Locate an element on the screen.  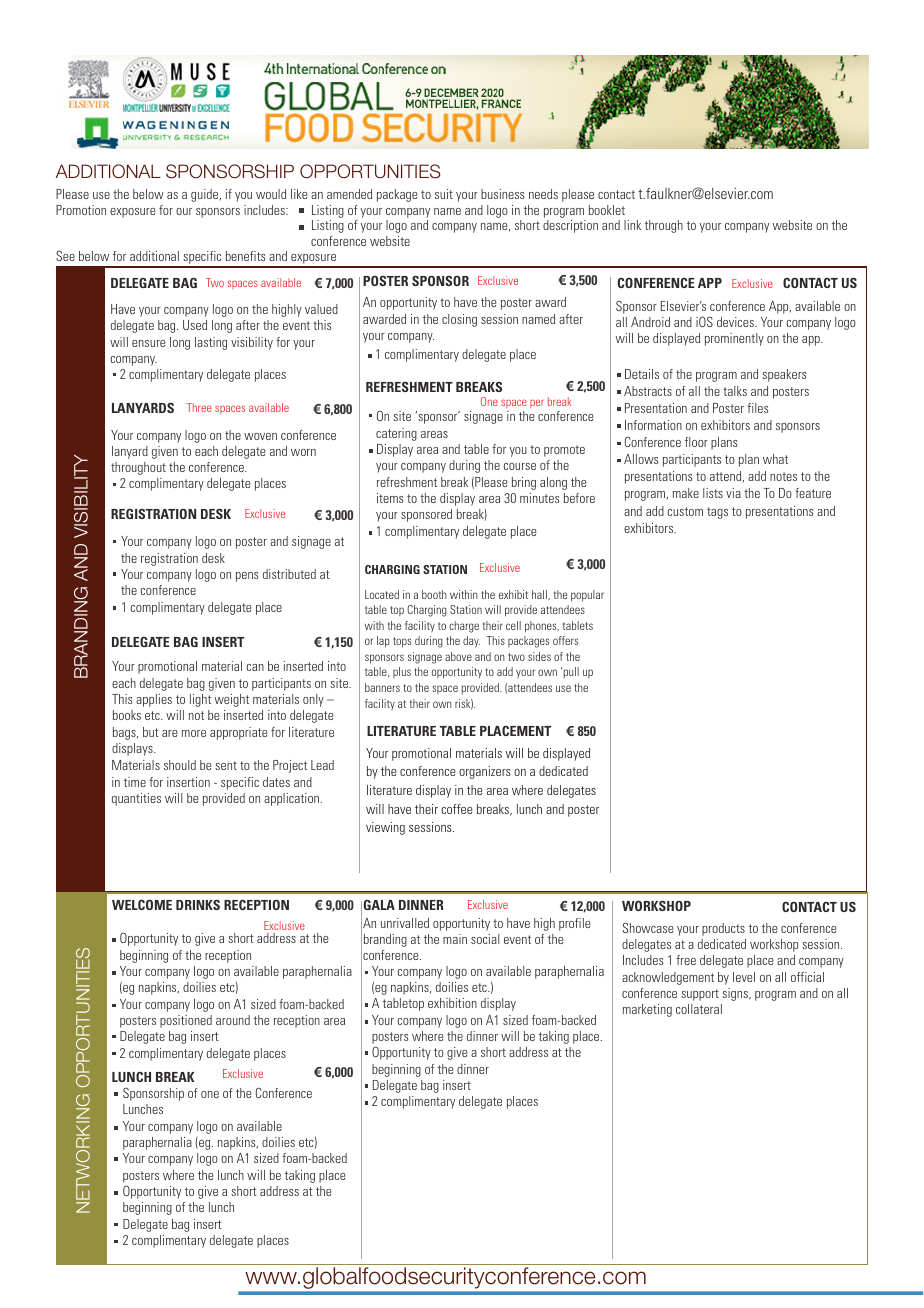
more is located at coordinates (194, 733).
